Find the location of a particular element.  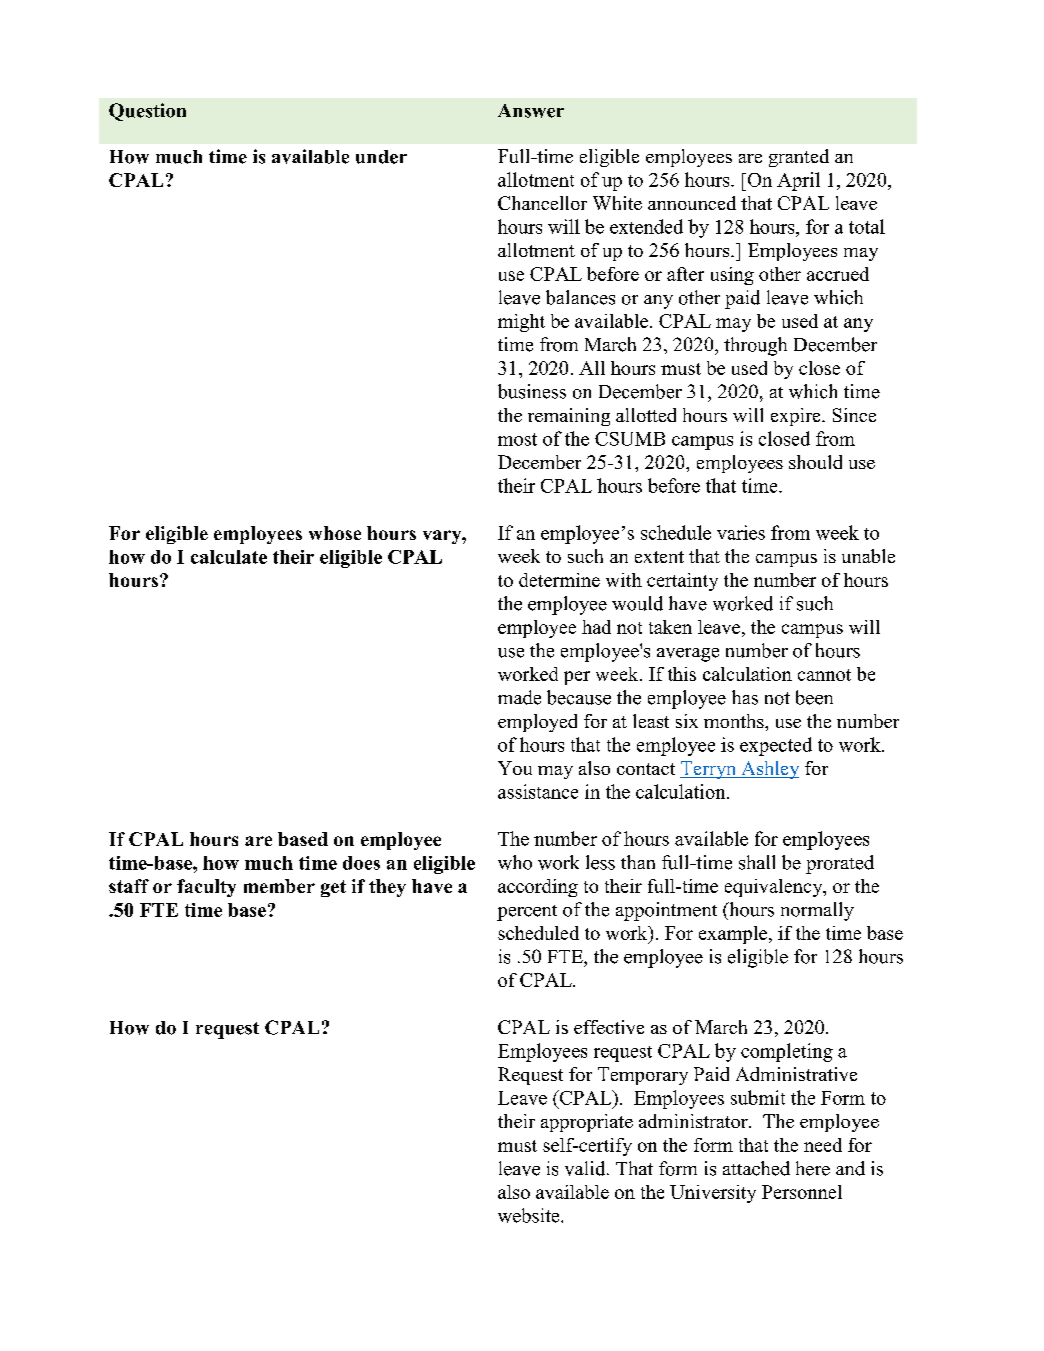

member is located at coordinates (279, 886).
